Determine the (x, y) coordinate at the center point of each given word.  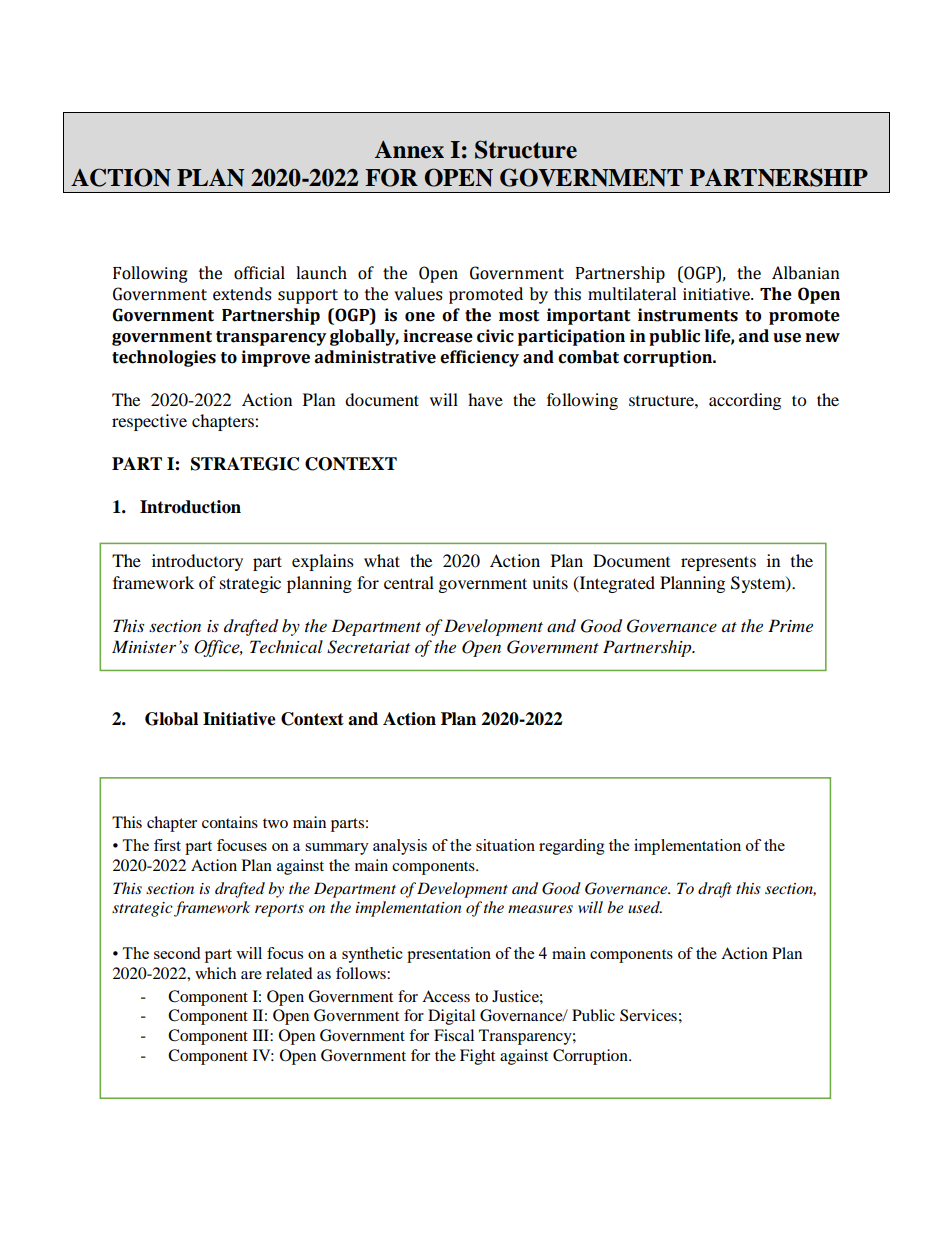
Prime (790, 625)
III (262, 1035)
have (485, 399)
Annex (409, 150)
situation (505, 845)
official (259, 273)
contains (230, 822)
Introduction (190, 507)
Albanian (806, 273)
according (745, 401)
